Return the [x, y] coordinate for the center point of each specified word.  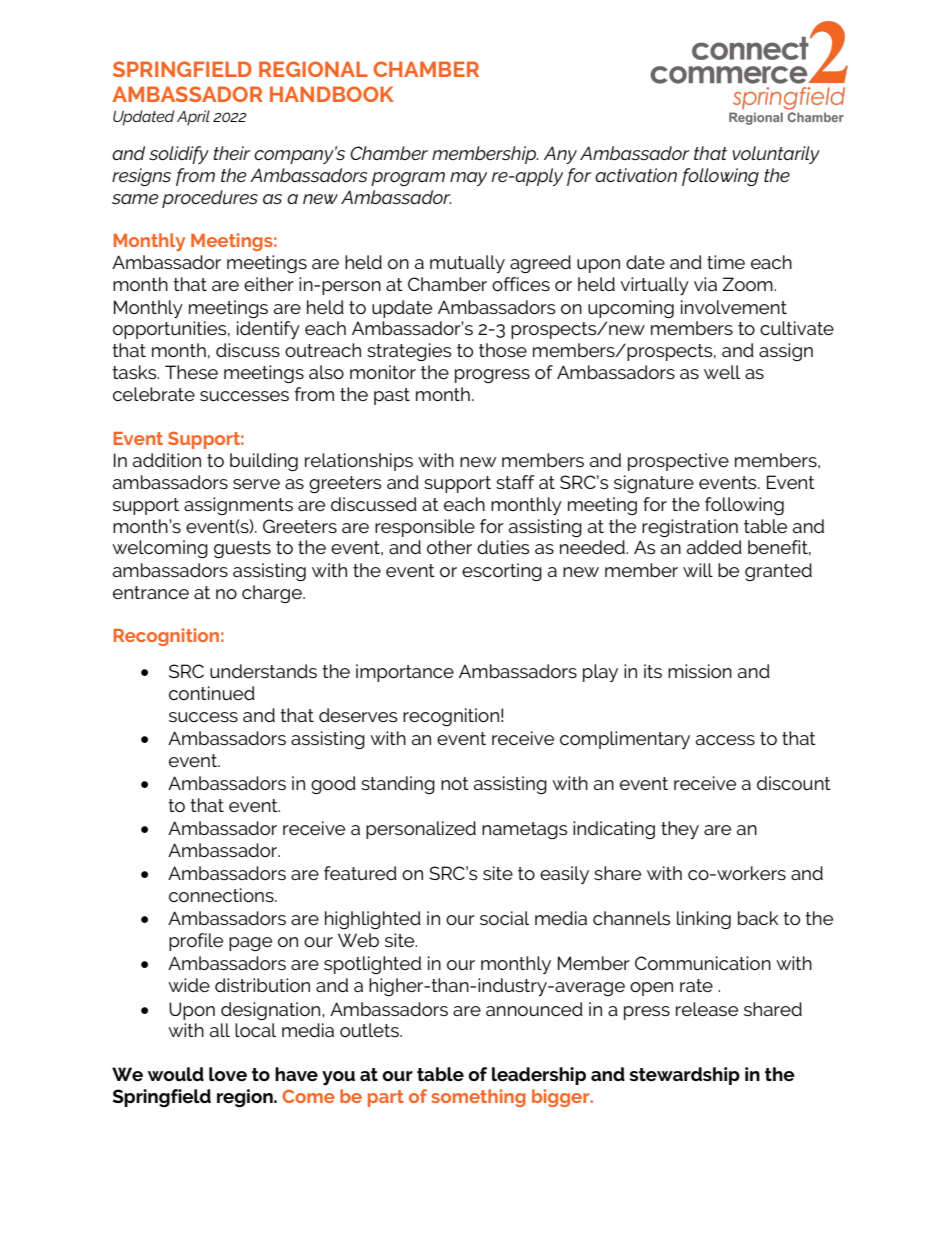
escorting [502, 572]
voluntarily [776, 155]
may [468, 179]
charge [273, 594]
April [193, 118]
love [228, 1074]
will [698, 570]
